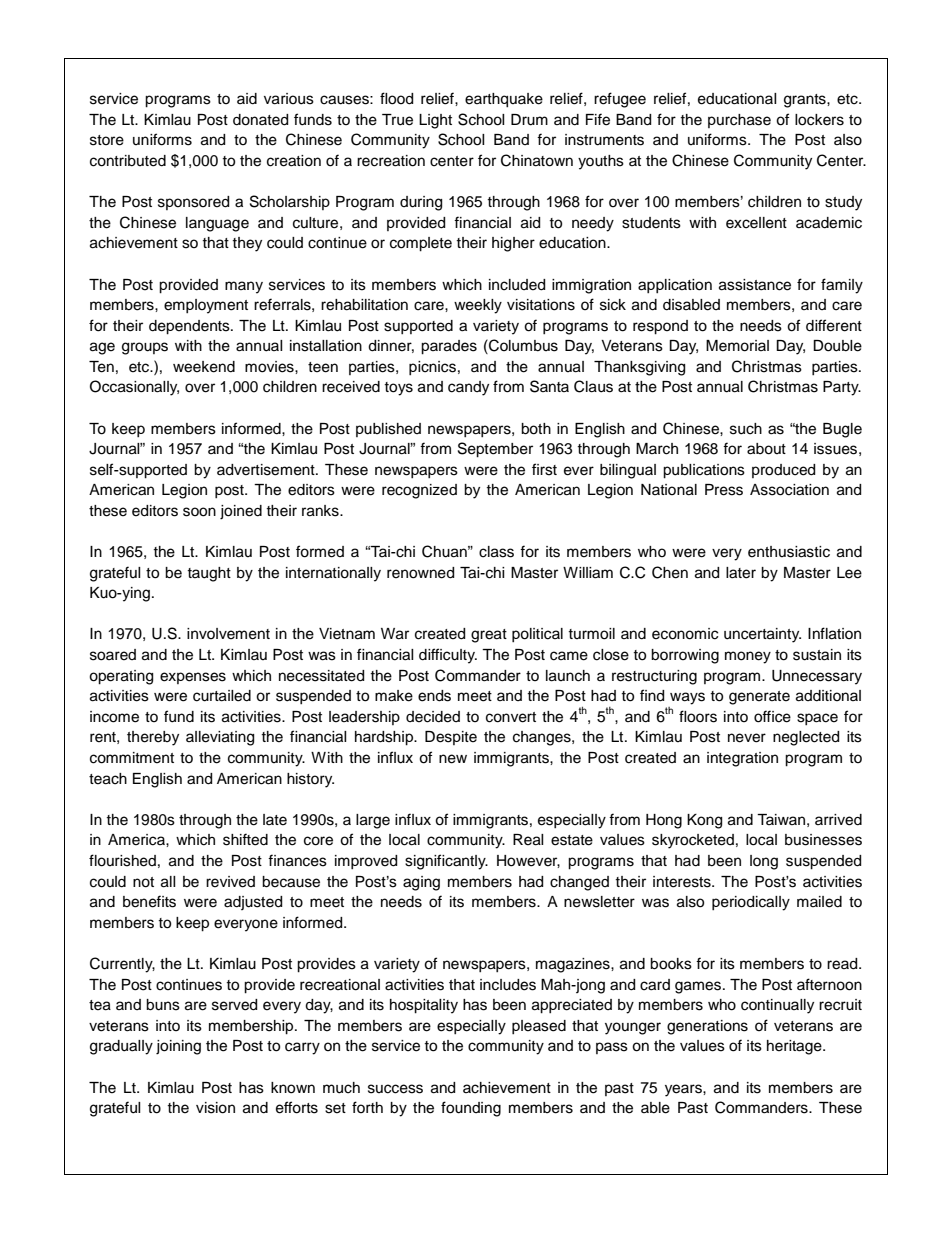 Image resolution: width=952 pixels, height=1233 pixels. I want to click on purchase, so click(739, 121).
